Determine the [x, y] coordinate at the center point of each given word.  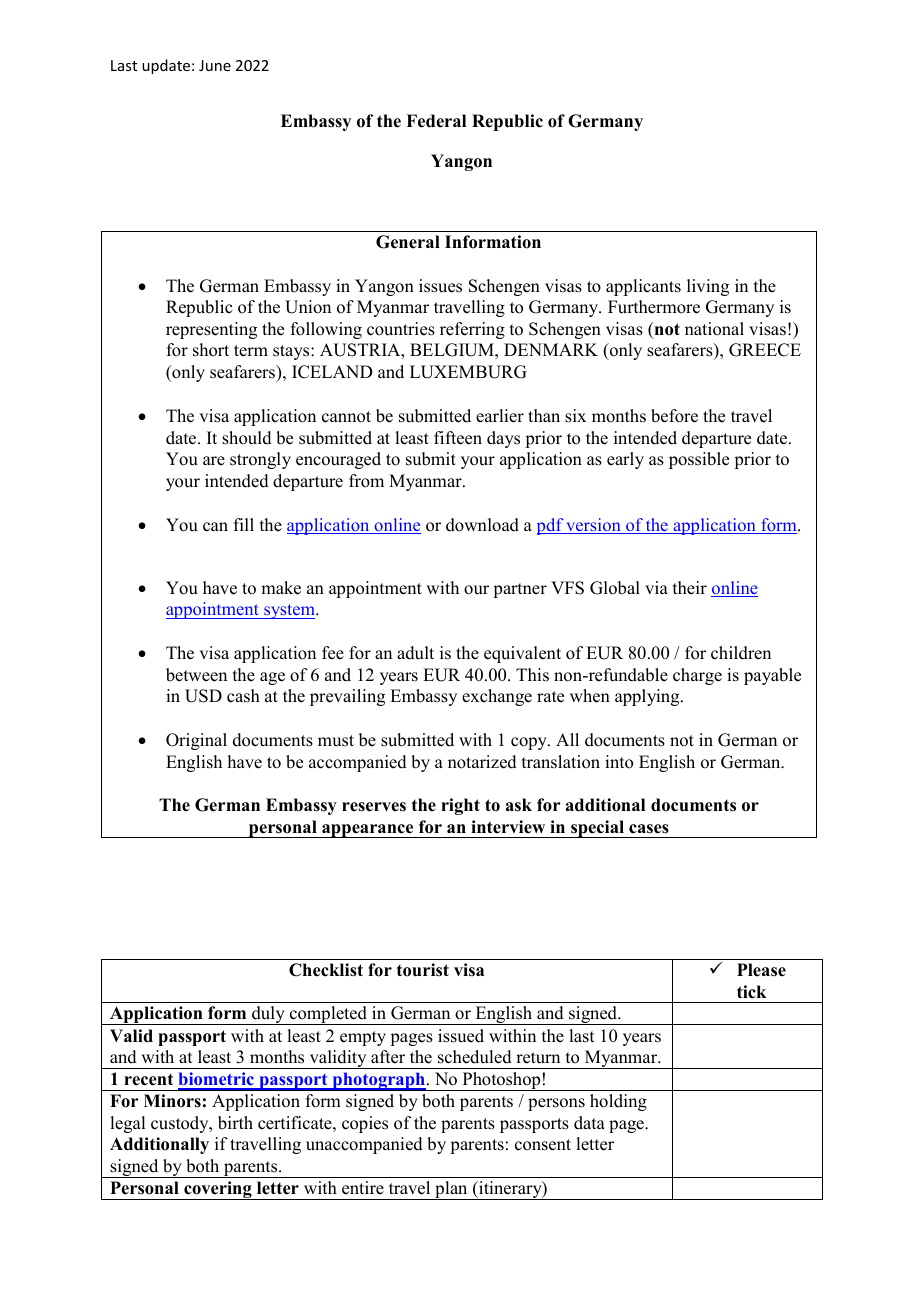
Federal [436, 121]
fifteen [458, 438]
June [215, 65]
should [247, 438]
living [708, 287]
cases [649, 829]
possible [699, 460]
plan [451, 1190]
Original [196, 741]
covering [218, 1190]
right [460, 806]
